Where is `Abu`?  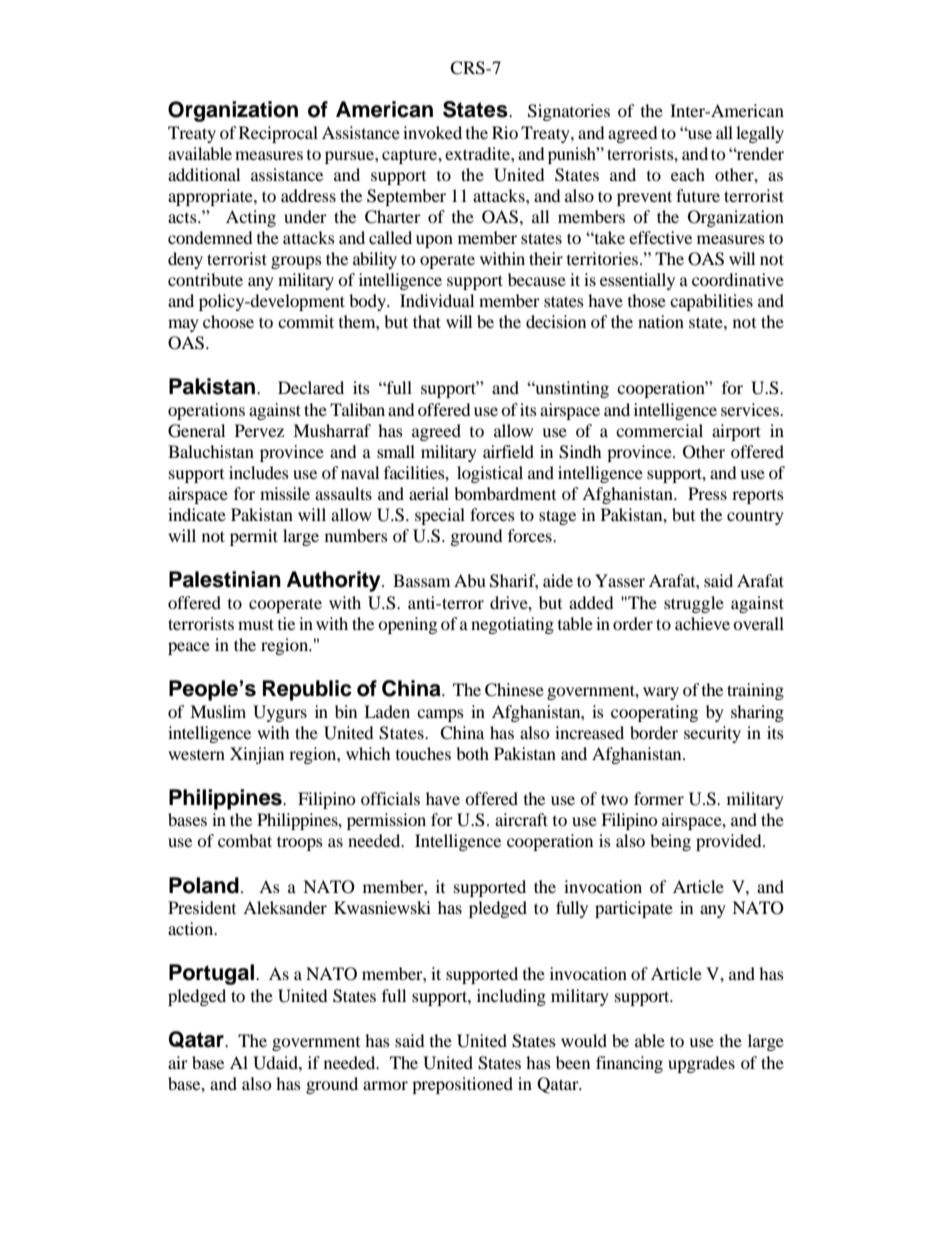
Abu is located at coordinates (470, 580).
